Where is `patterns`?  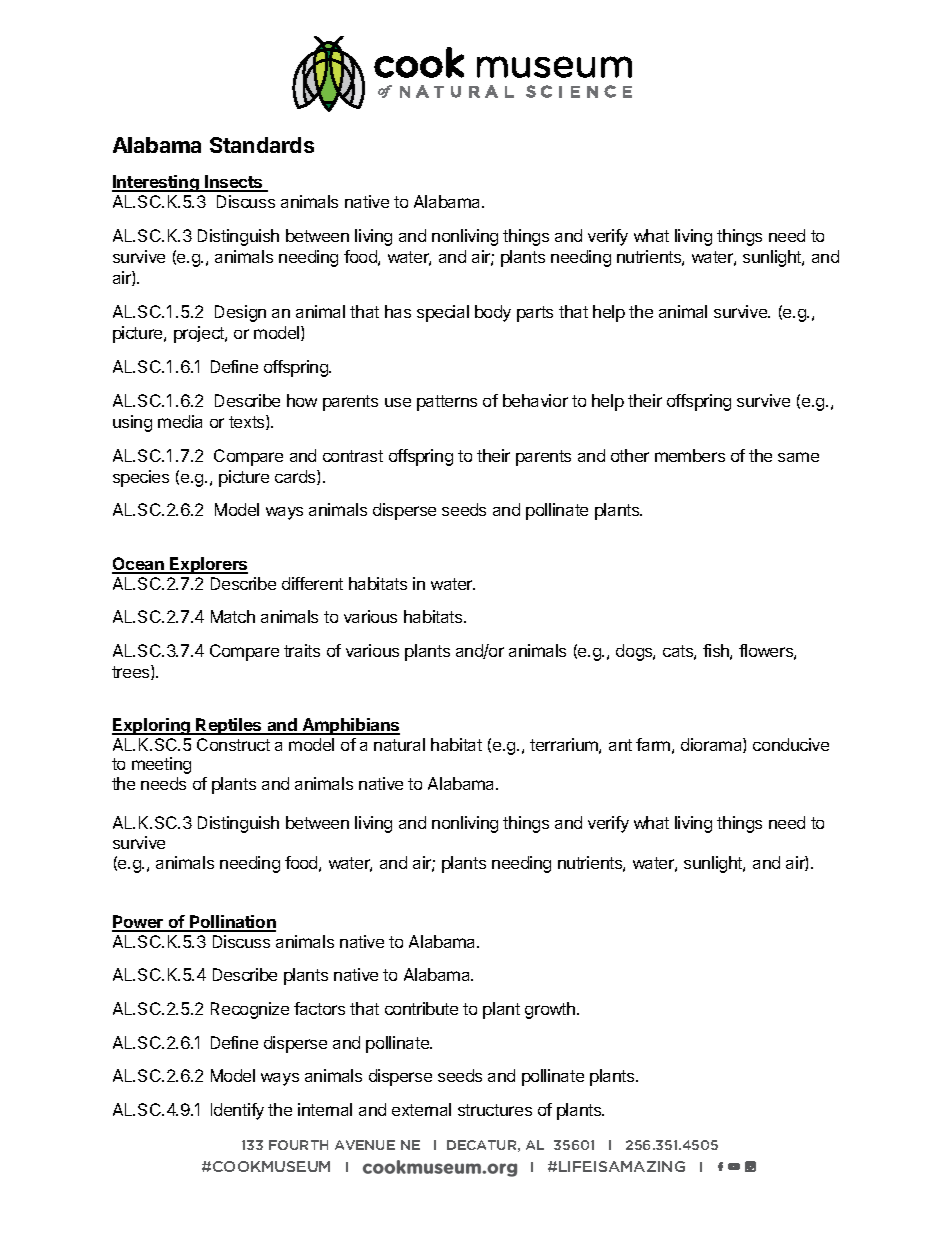 patterns is located at coordinates (447, 403).
